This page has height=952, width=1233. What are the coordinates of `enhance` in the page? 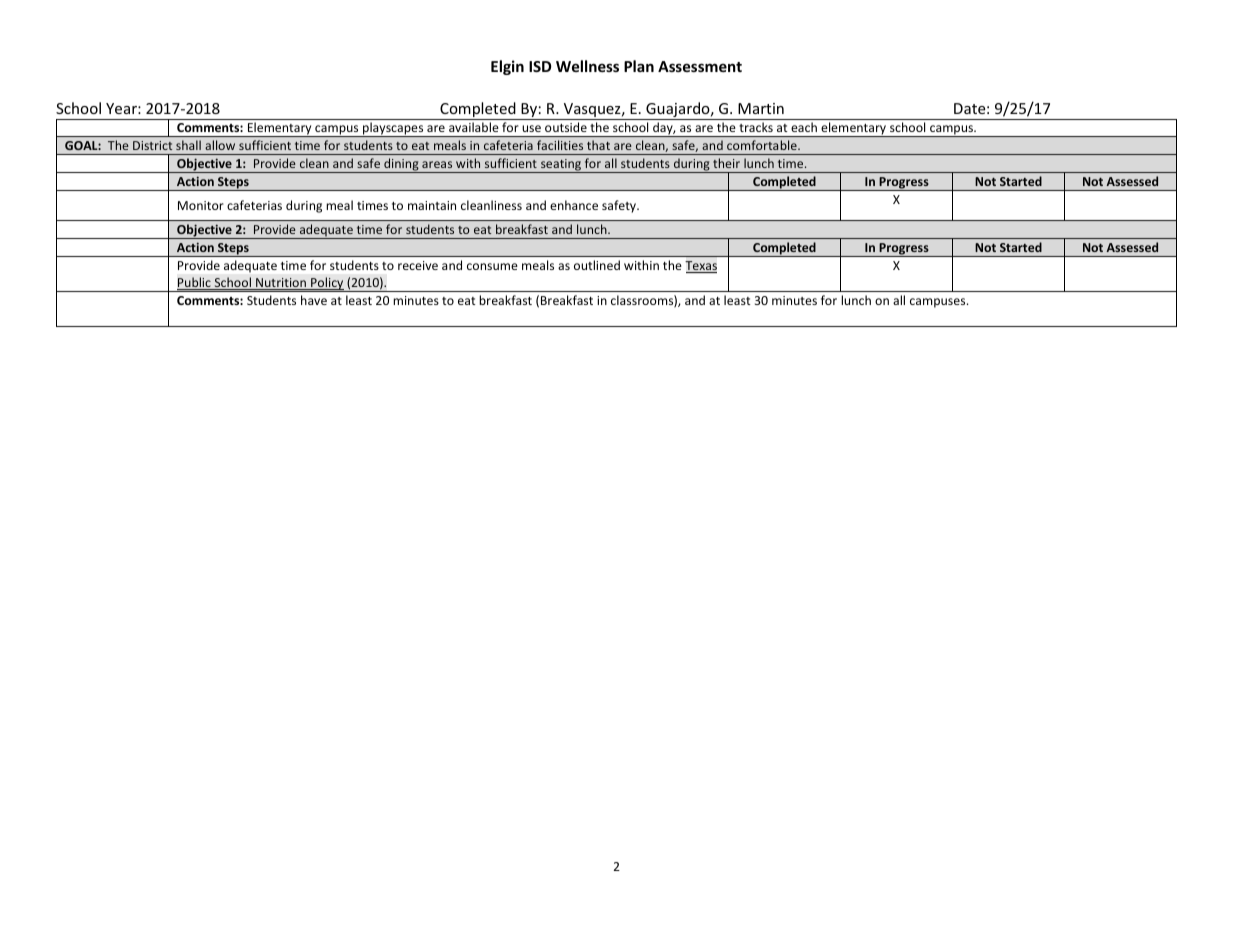 It's located at (574, 205).
